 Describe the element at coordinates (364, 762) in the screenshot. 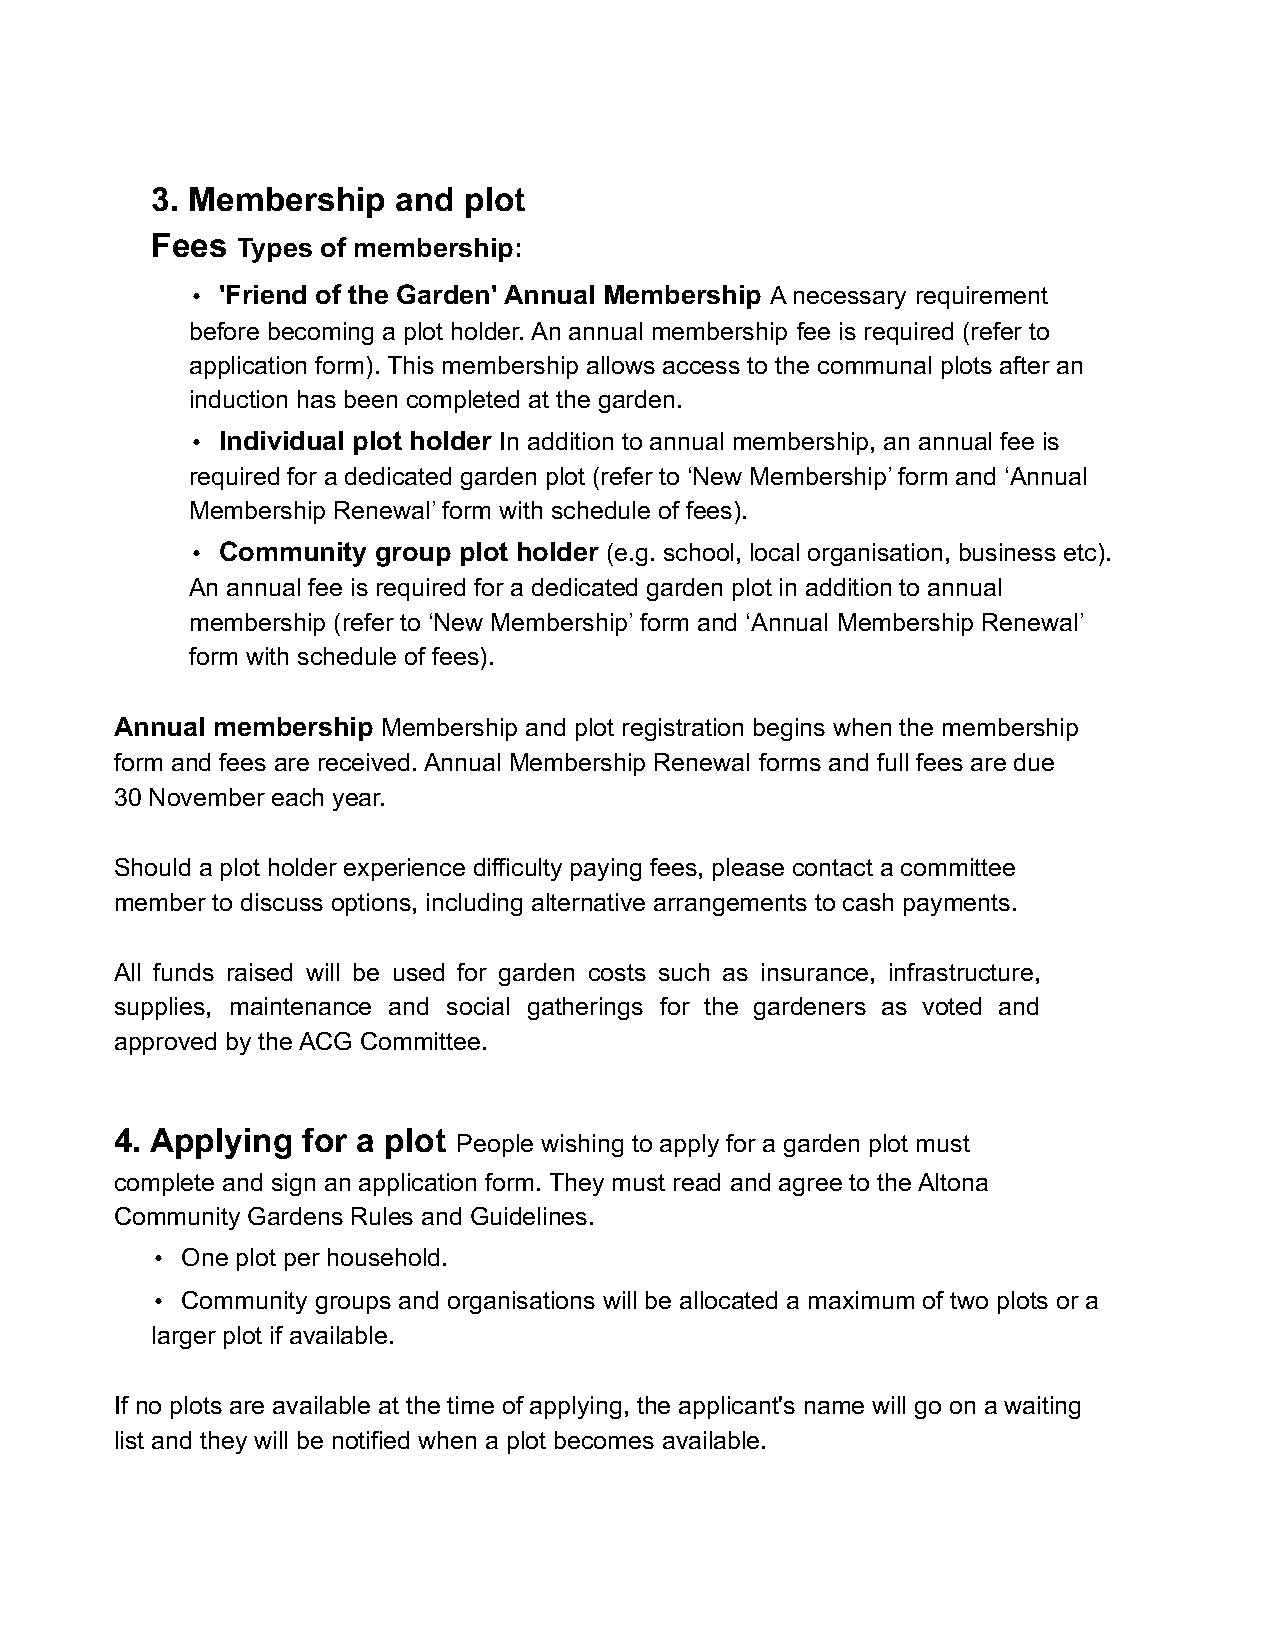

I see `received` at that location.
